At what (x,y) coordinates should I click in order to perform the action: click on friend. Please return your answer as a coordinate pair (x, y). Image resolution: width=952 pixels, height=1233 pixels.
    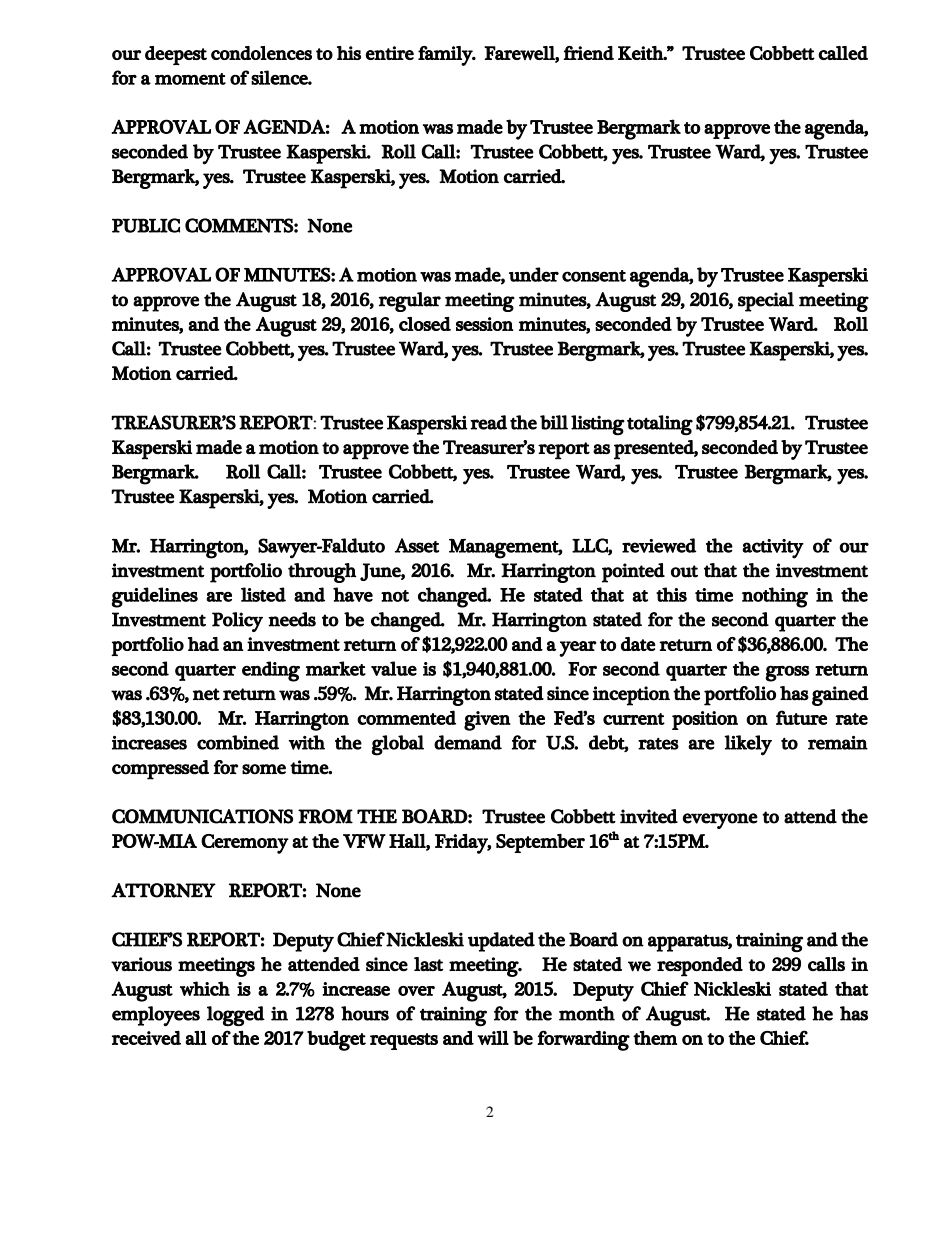
    Looking at the image, I should click on (589, 53).
